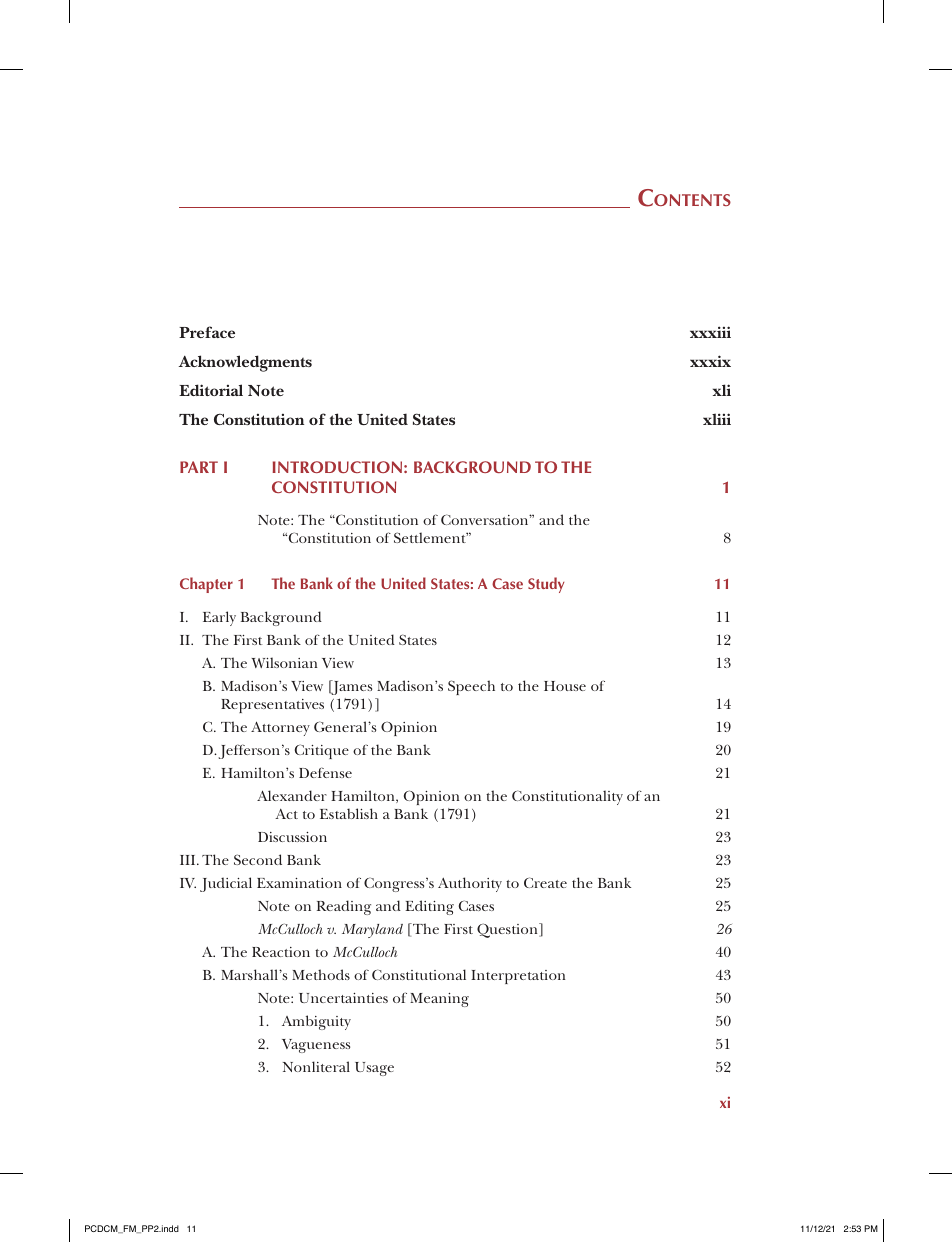 This page has width=952, height=1242. I want to click on House, so click(565, 686).
